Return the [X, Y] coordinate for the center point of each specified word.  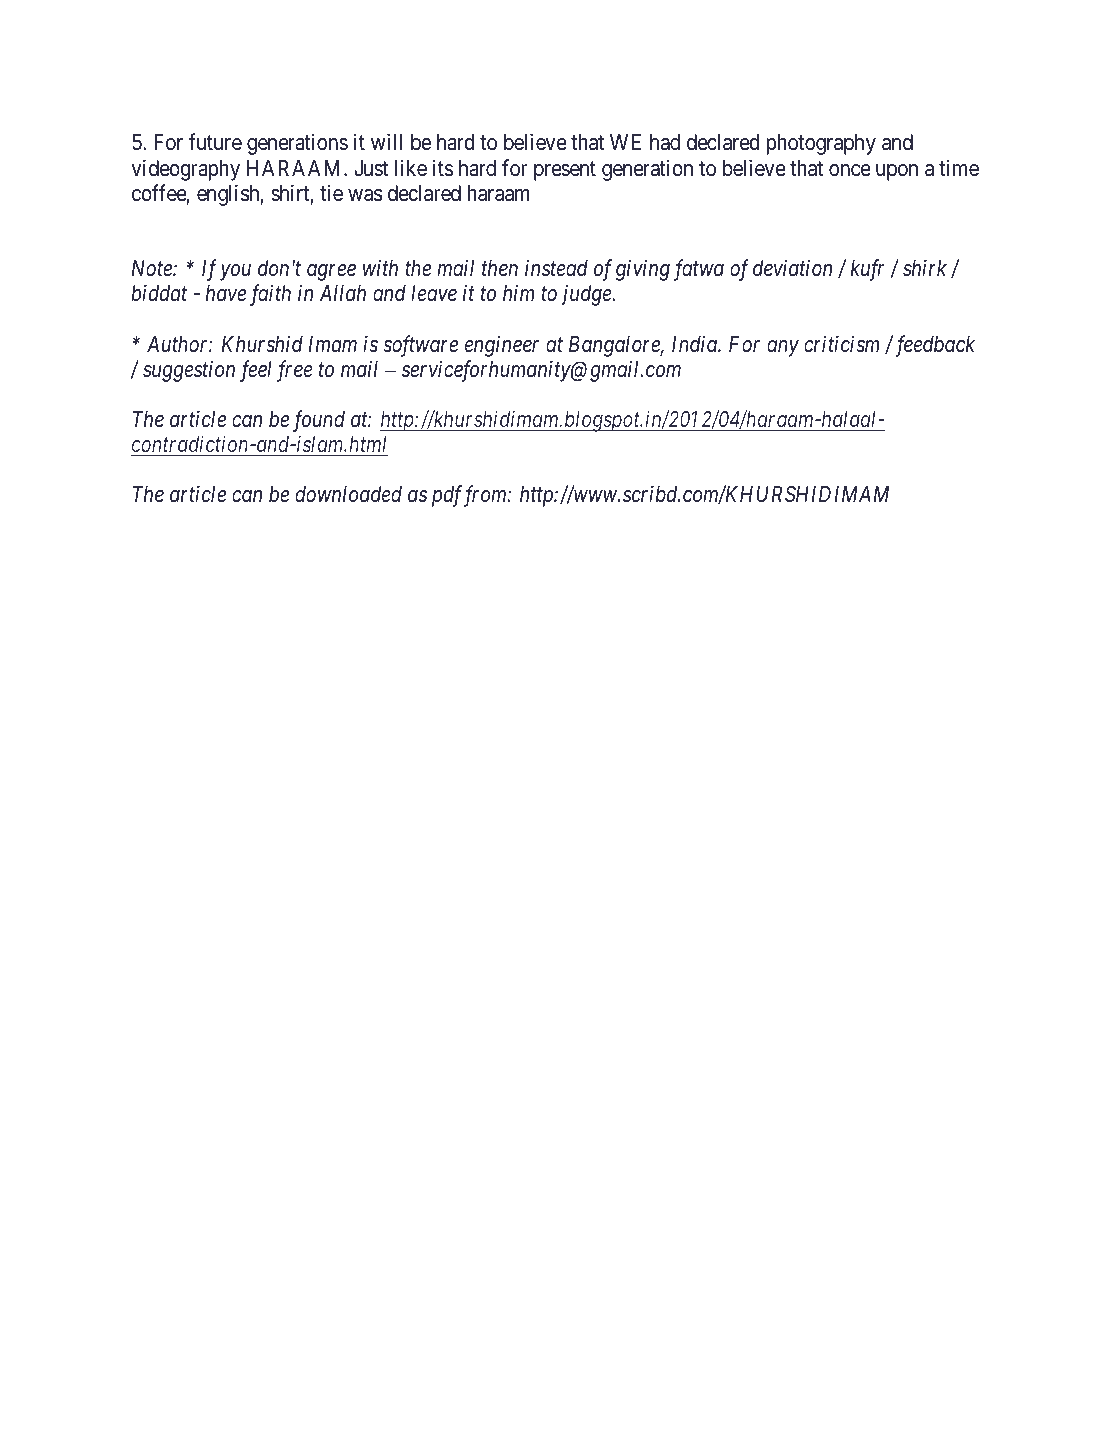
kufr [867, 270]
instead [556, 268]
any [783, 348]
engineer [502, 346]
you [235, 273]
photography [821, 144]
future [215, 142]
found [319, 421]
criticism [841, 344]
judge [587, 295]
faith [270, 295]
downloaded [348, 494]
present [565, 171]
